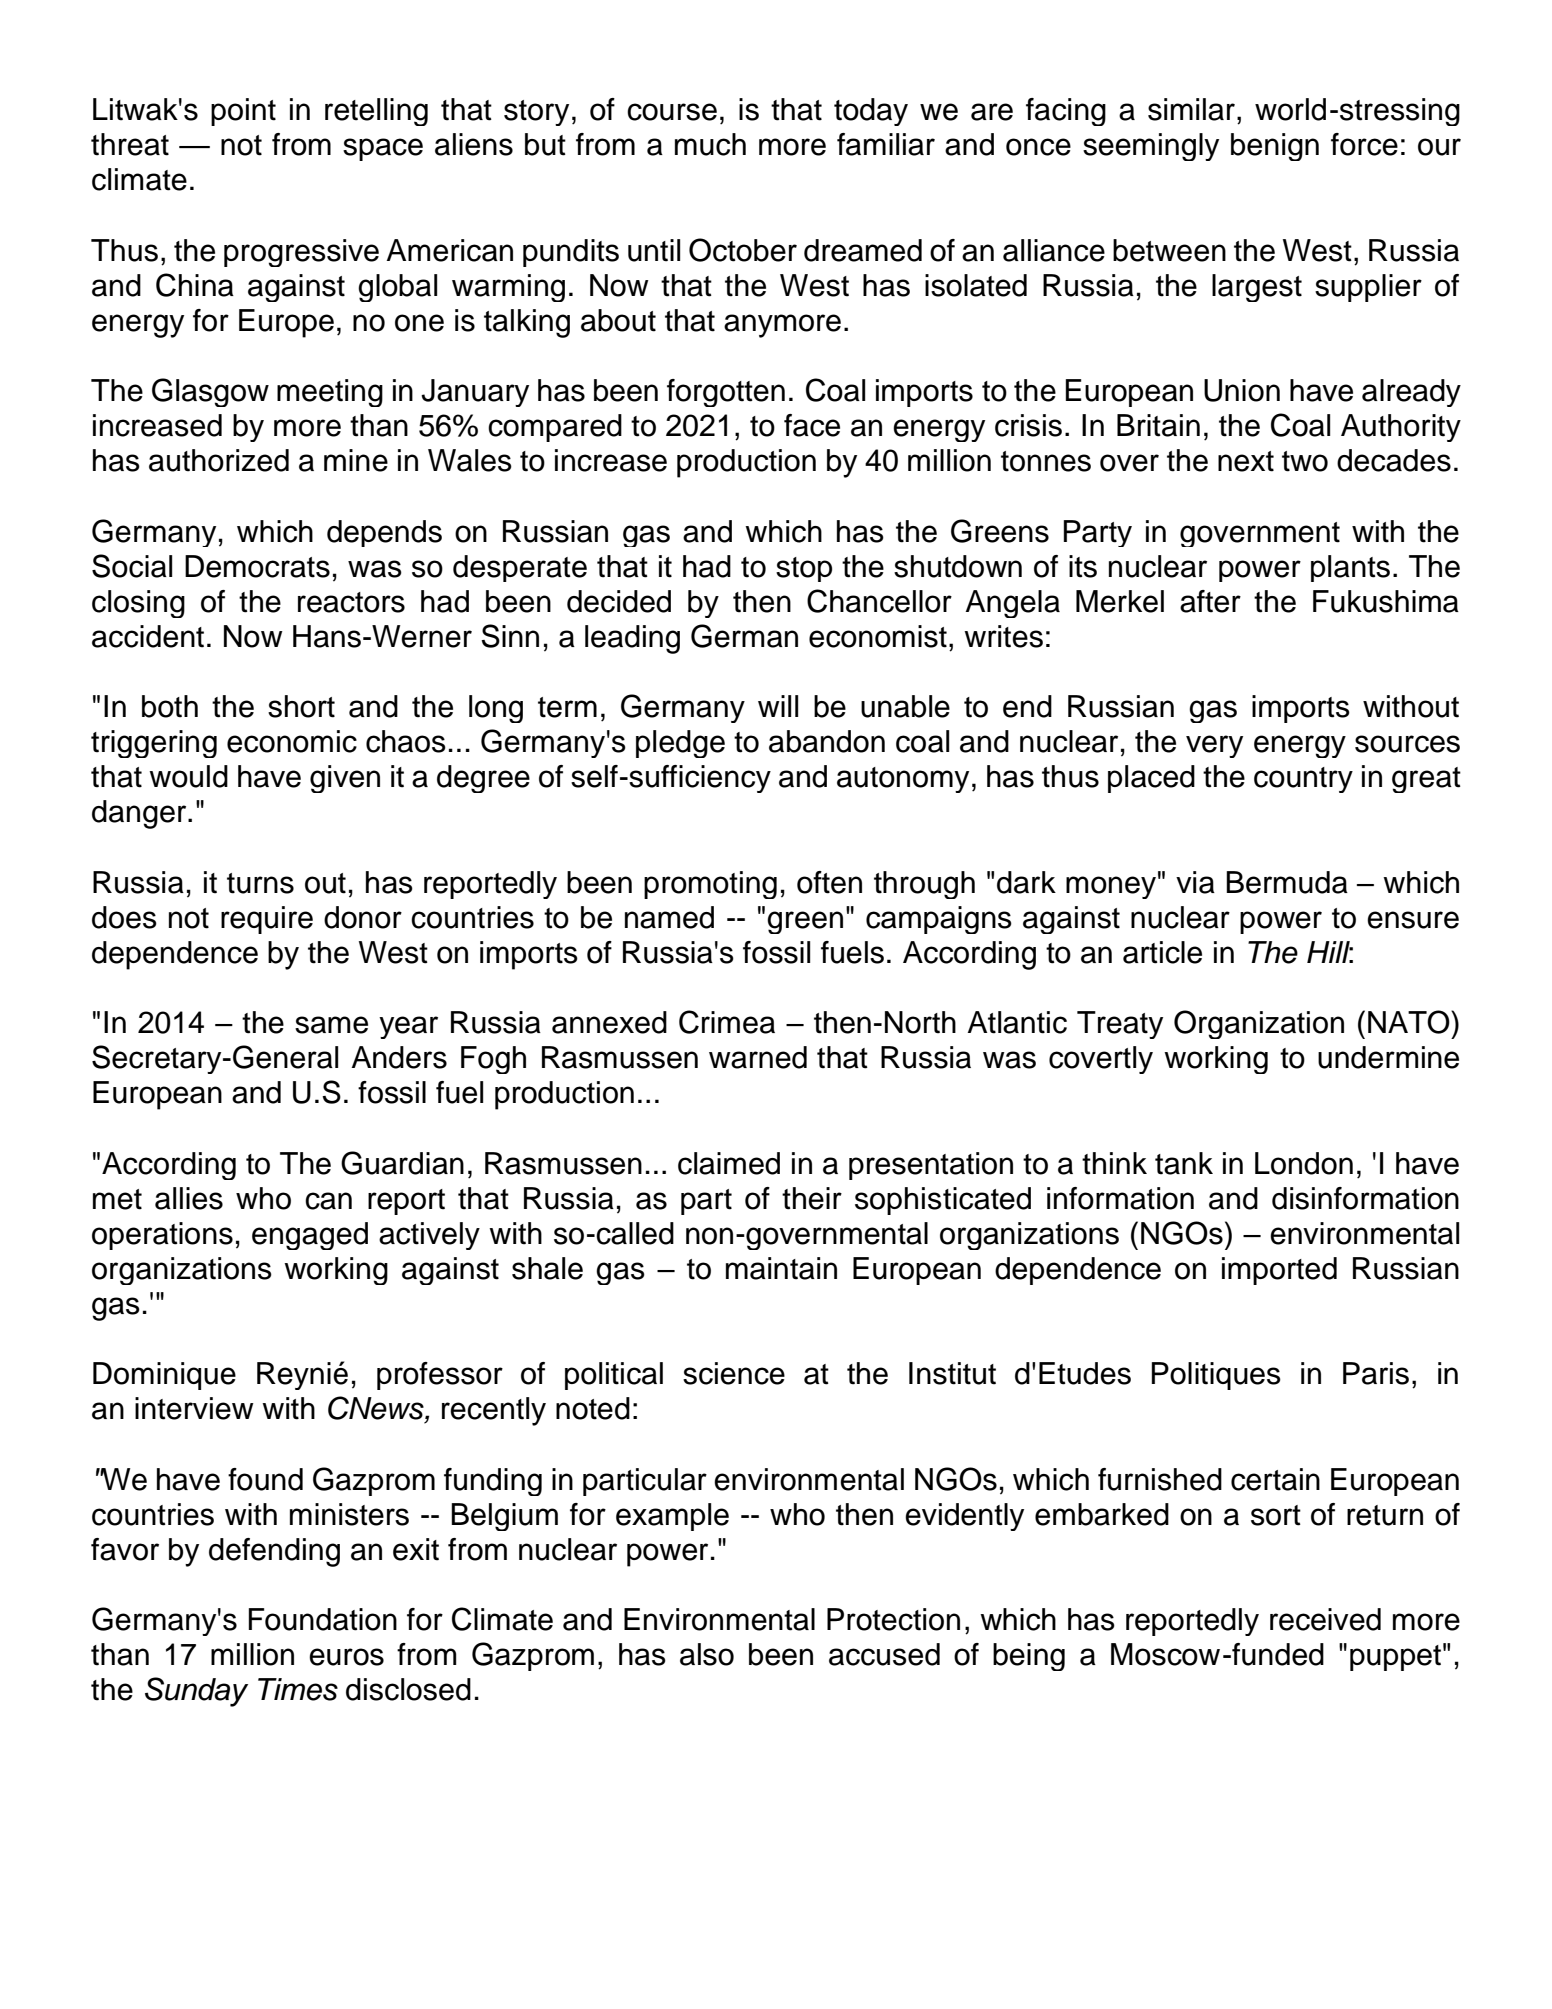 The width and height of the image is (1552, 2009). Describe the element at coordinates (710, 144) in the image. I see `much` at that location.
